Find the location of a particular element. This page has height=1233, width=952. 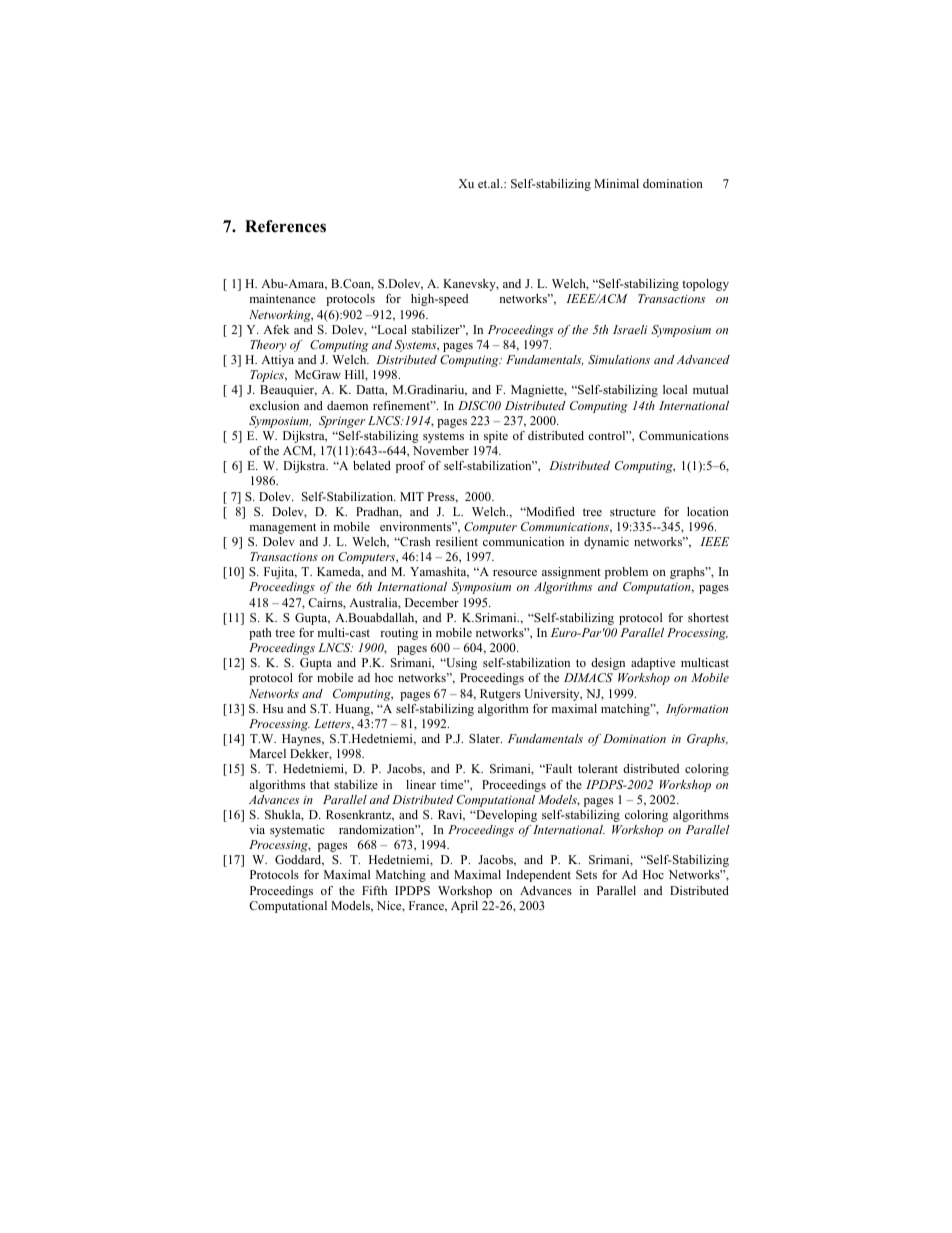

April is located at coordinates (464, 907).
